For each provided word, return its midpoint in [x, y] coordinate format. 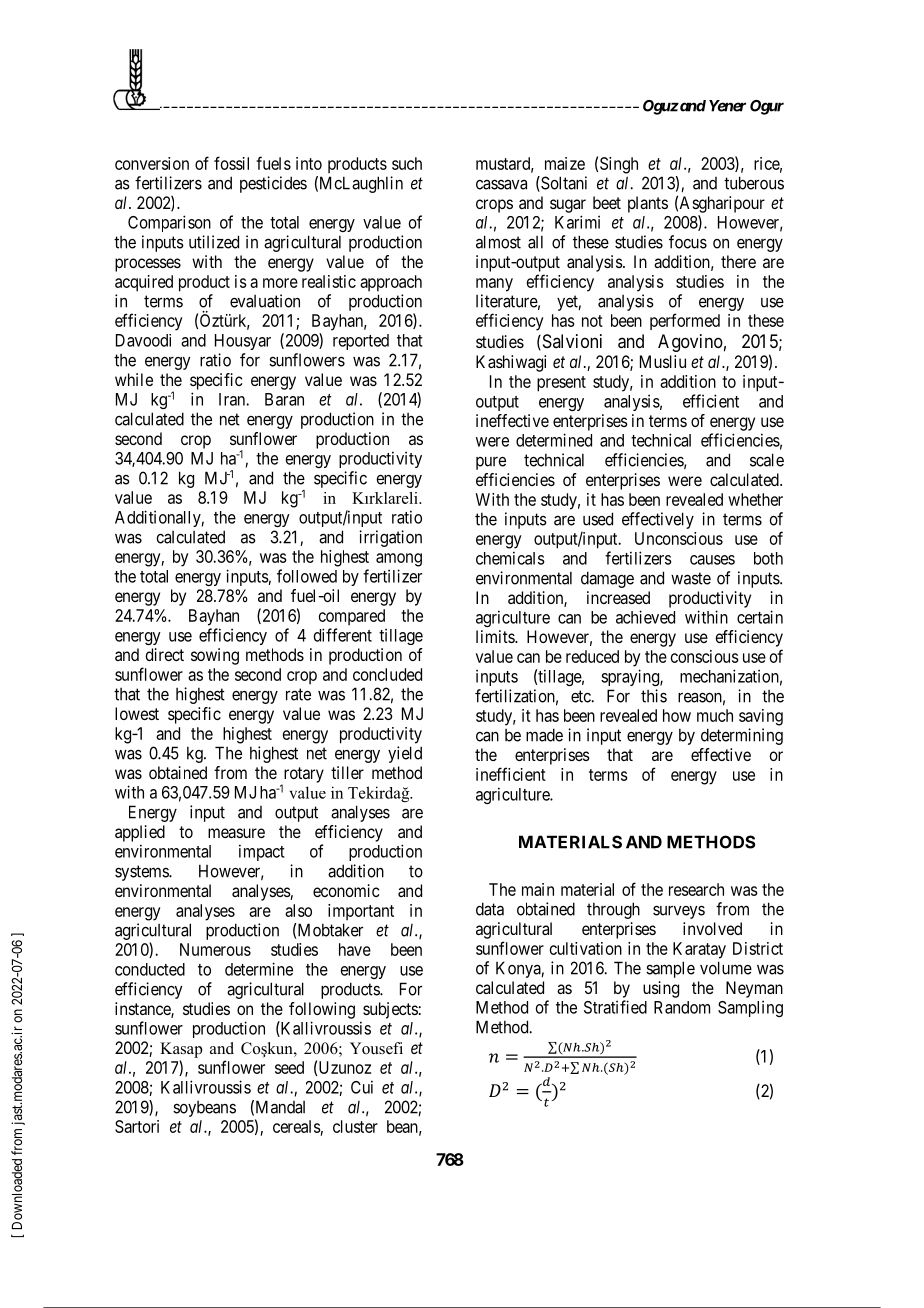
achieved [645, 617]
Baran [284, 399]
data [490, 909]
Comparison [169, 223]
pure [491, 463]
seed [289, 1067]
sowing [215, 656]
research [696, 889]
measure [236, 833]
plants [648, 204]
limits [496, 636]
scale [767, 460]
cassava [501, 185]
